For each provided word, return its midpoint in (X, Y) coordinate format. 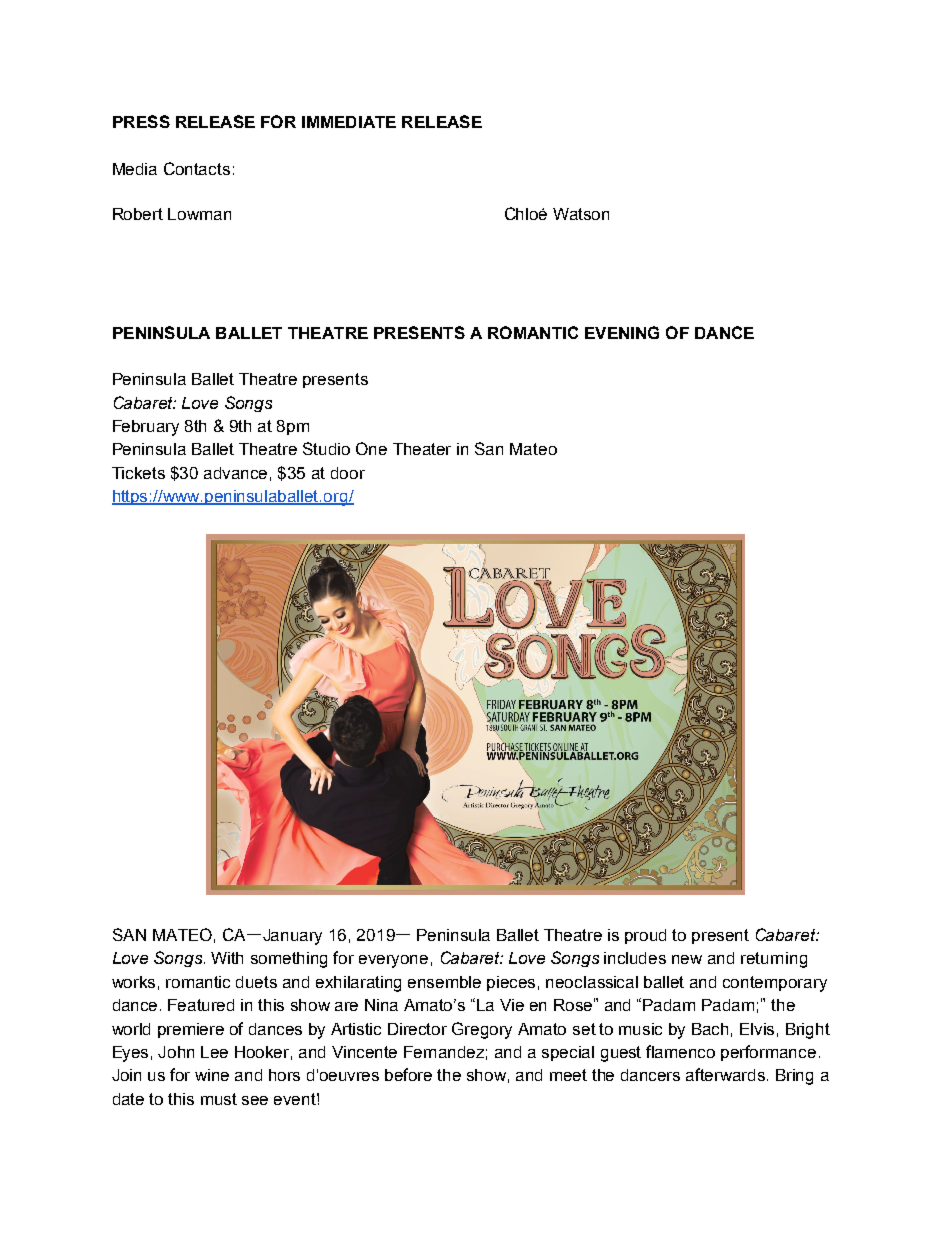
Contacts (197, 168)
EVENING (622, 332)
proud (645, 936)
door (348, 473)
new (687, 959)
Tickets (138, 473)
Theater (422, 449)
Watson (581, 214)
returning (774, 960)
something (289, 960)
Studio (326, 448)
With (227, 958)
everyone (393, 961)
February (146, 428)
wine (212, 1075)
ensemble (444, 982)
